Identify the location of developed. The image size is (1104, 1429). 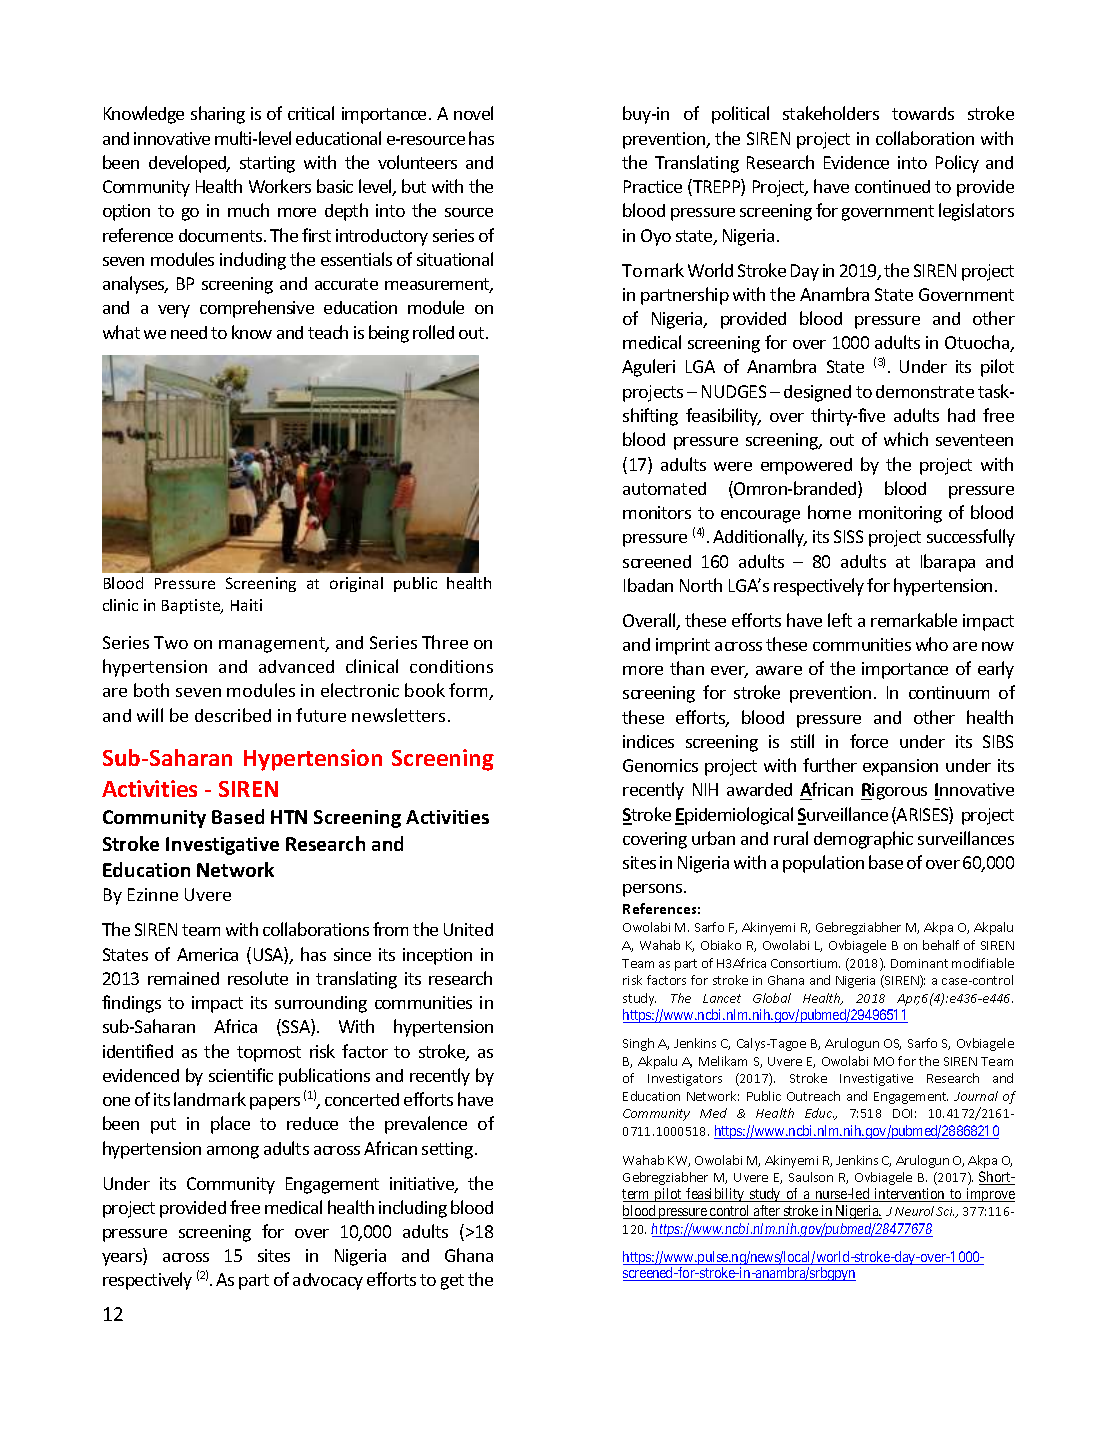
(189, 164).
